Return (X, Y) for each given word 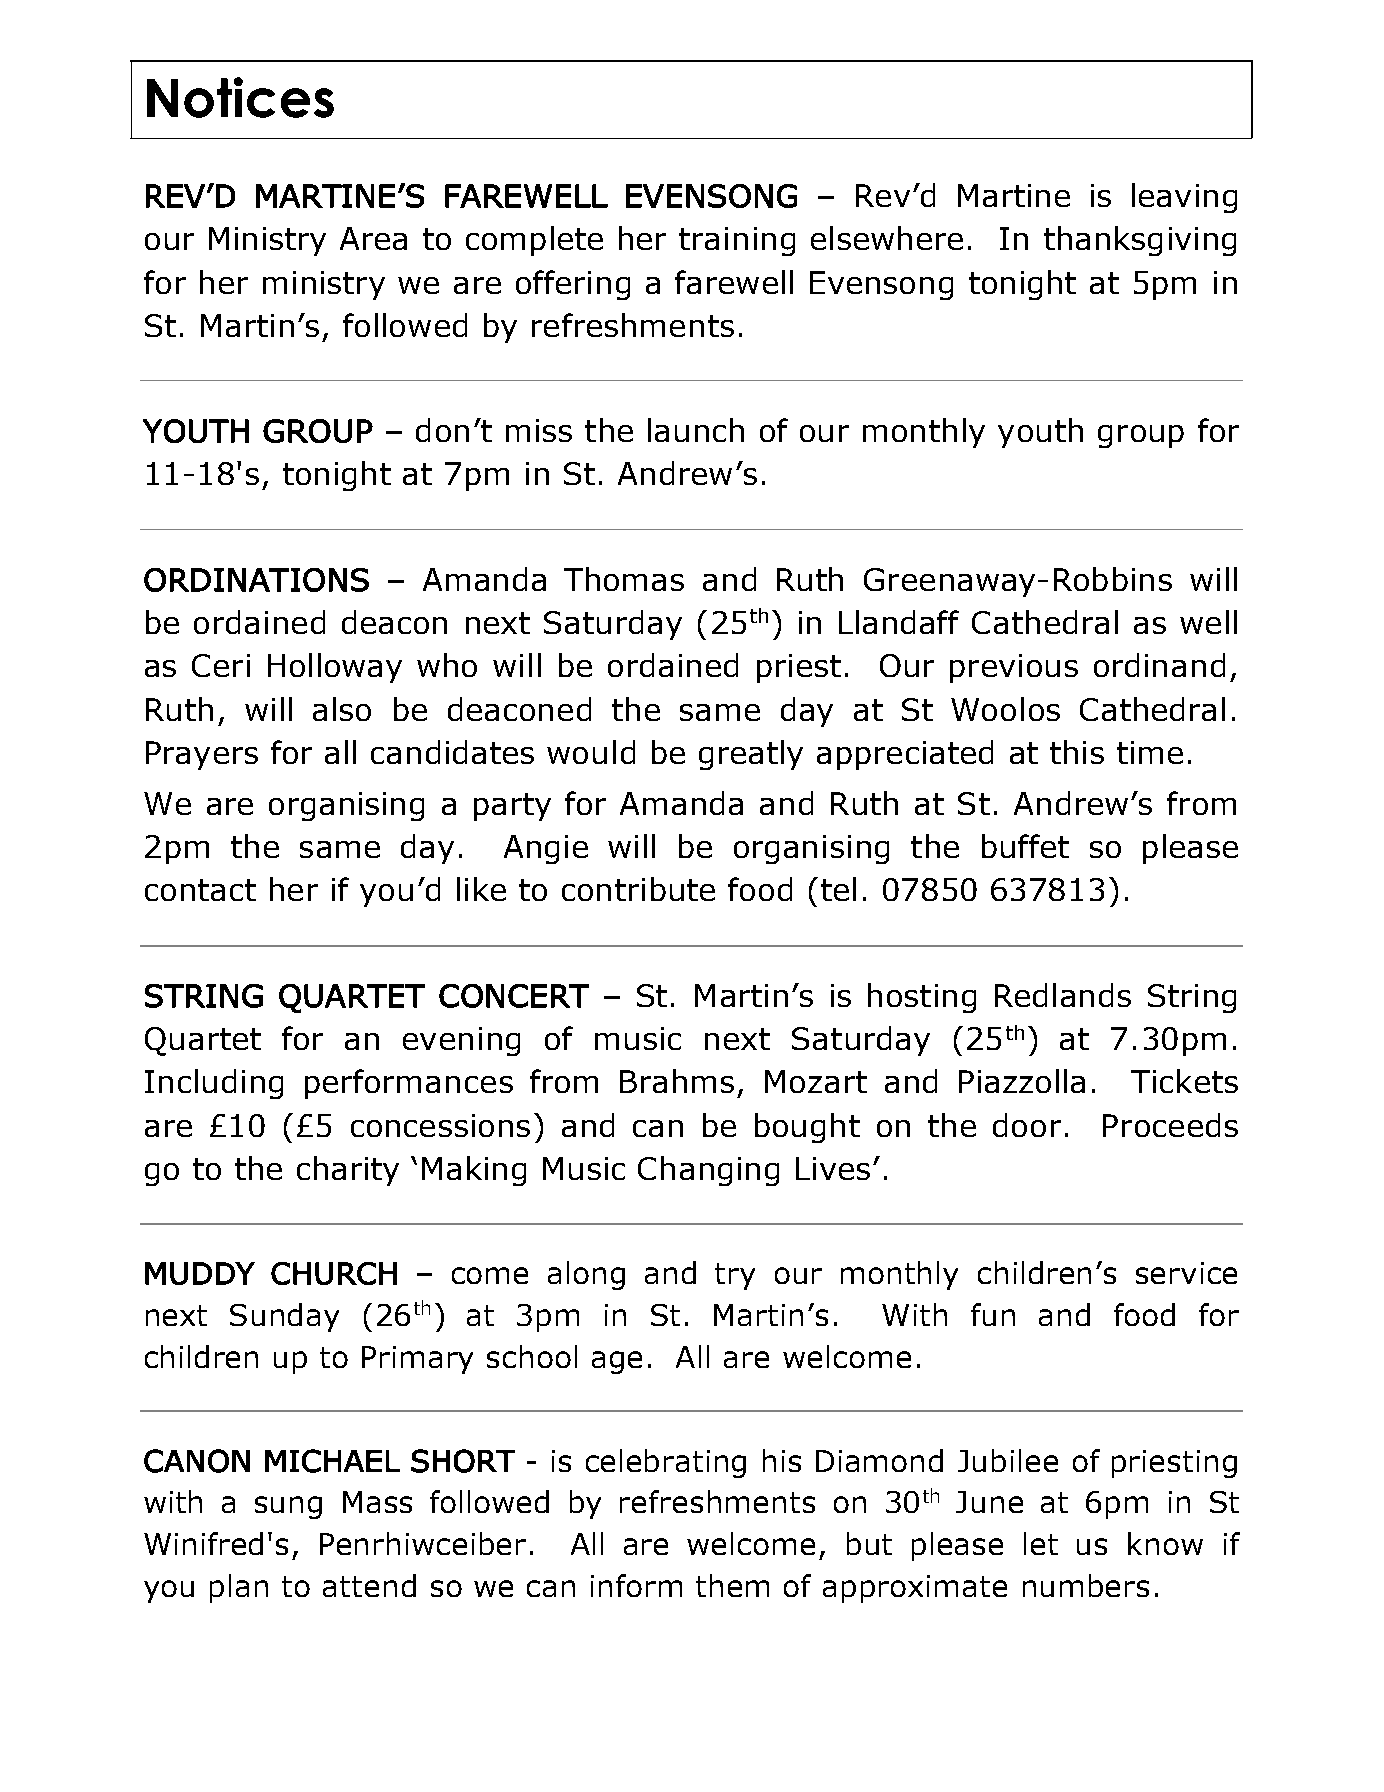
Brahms (677, 1081)
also (342, 709)
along (586, 1275)
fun (993, 1314)
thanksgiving (1140, 241)
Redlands (1063, 995)
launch (696, 430)
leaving (1184, 198)
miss (539, 430)
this (1077, 752)
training (737, 241)
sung (288, 1507)
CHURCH (334, 1273)
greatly (751, 755)
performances (409, 1084)
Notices (240, 97)
